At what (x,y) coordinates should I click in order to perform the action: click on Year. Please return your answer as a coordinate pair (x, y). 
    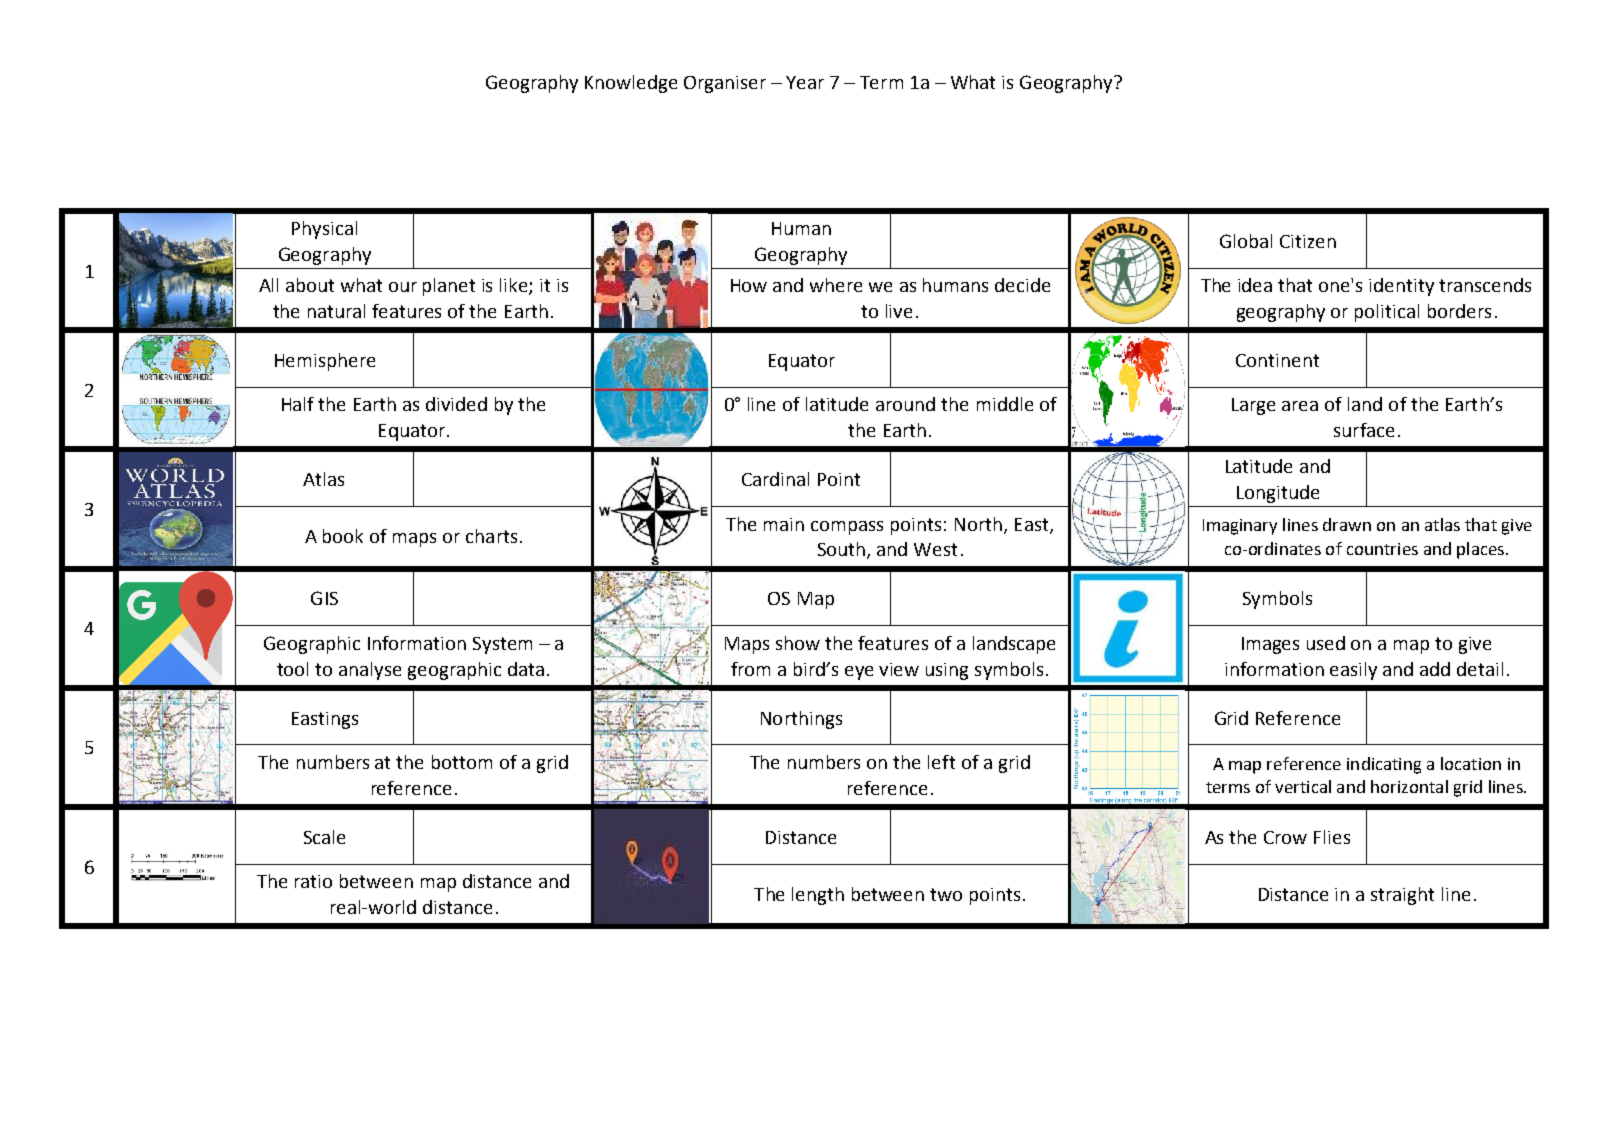
    Looking at the image, I should click on (805, 82).
